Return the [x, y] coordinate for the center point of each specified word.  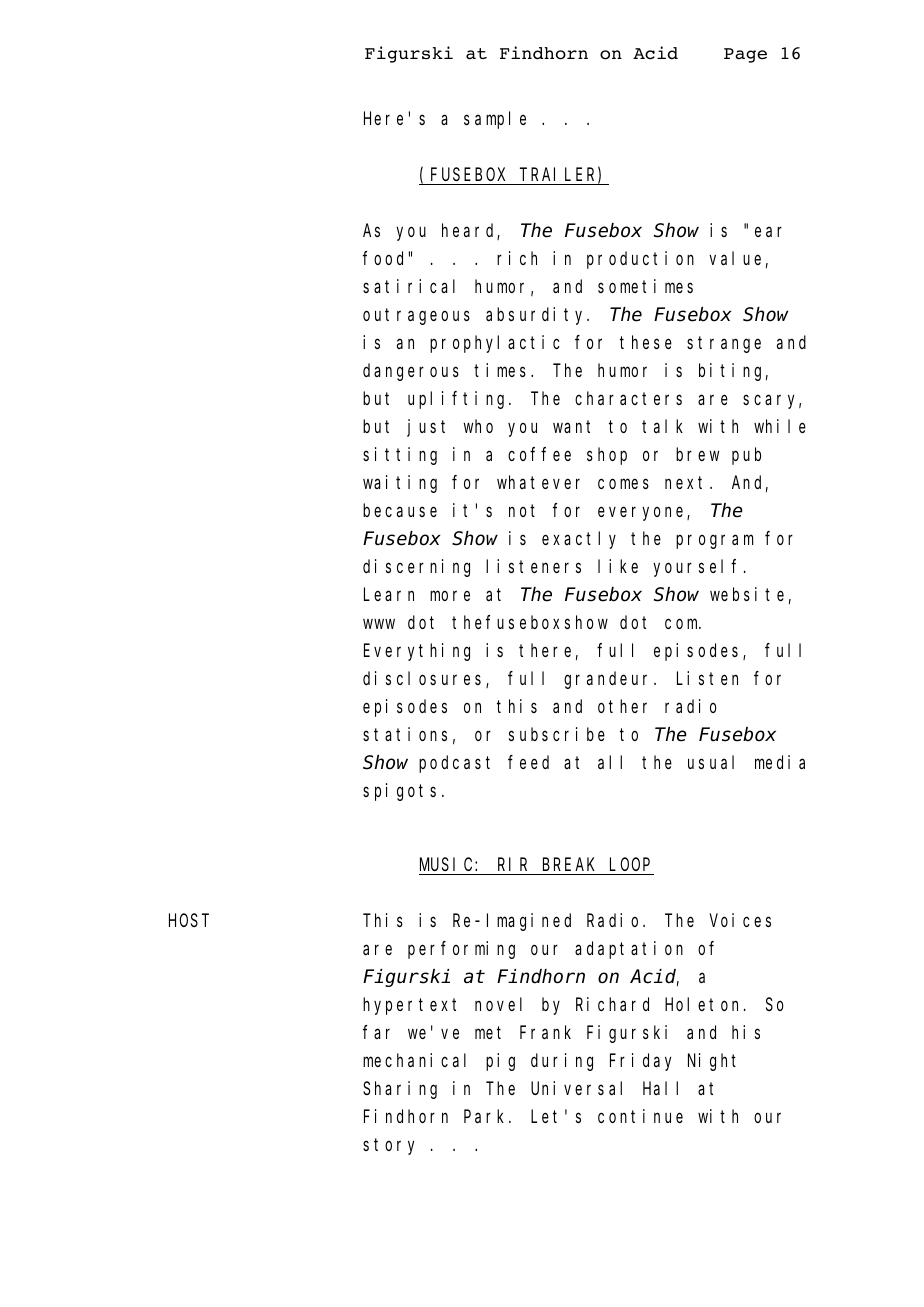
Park [487, 1116]
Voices [740, 920]
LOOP [630, 867]
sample [495, 120]
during [562, 1062]
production [640, 260]
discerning [416, 568]
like [618, 566]
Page [745, 55]
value [735, 258]
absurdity [537, 316]
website [747, 594]
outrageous [416, 317]
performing [461, 950]
